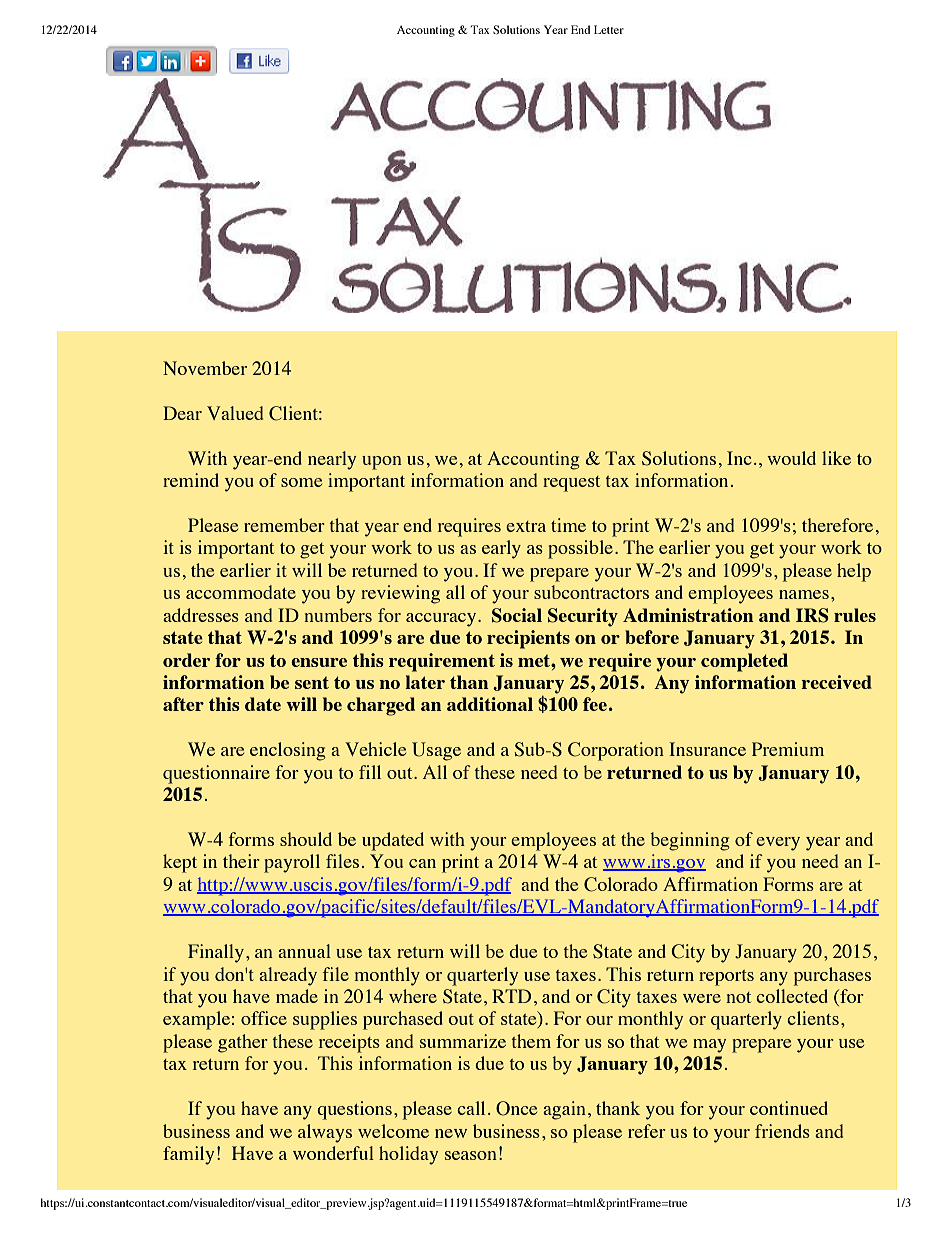 The width and height of the document is (952, 1233). What do you see at coordinates (609, 29) in the document?
I see `Letter` at bounding box center [609, 29].
